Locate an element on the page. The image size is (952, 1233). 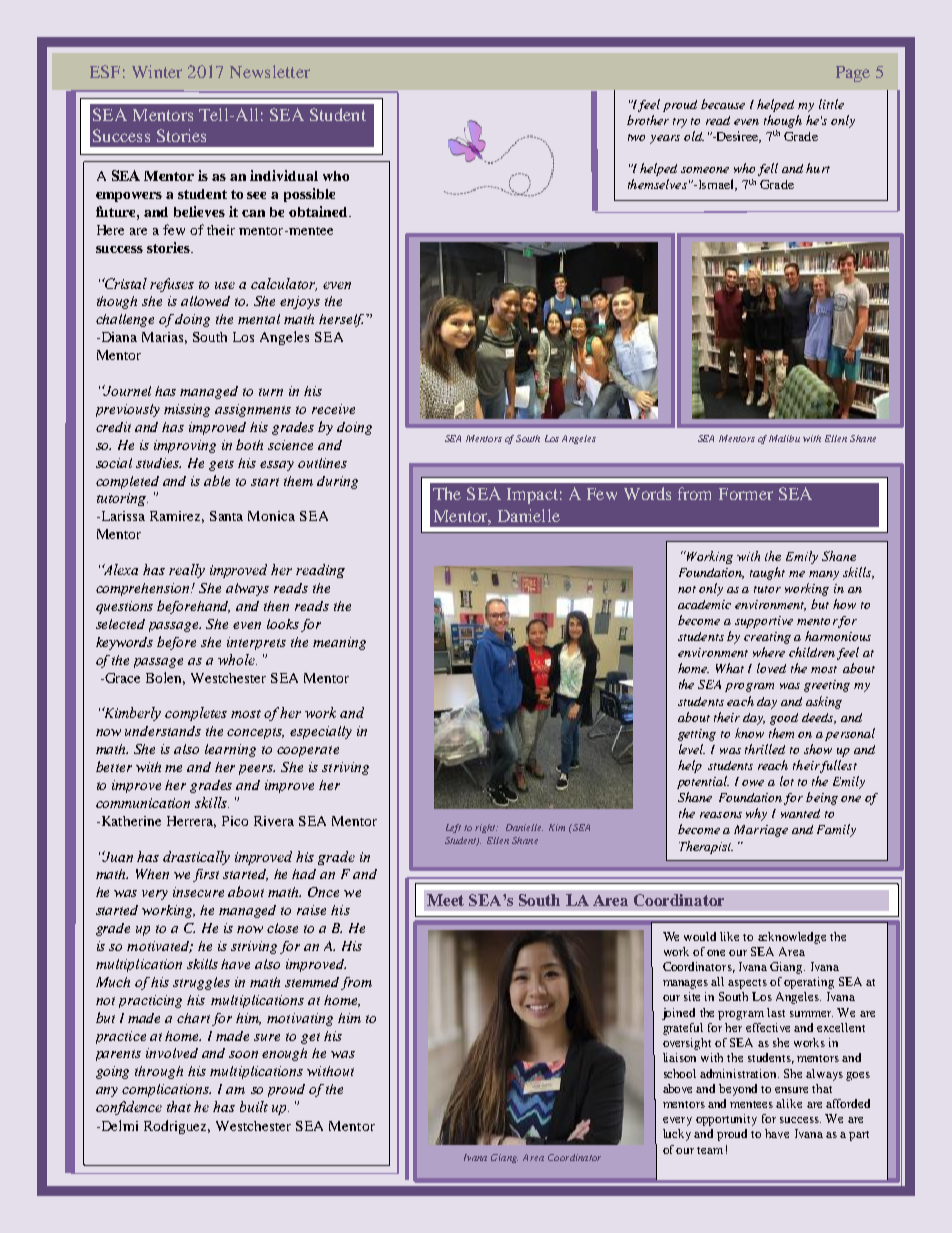
improving is located at coordinates (185, 446).
